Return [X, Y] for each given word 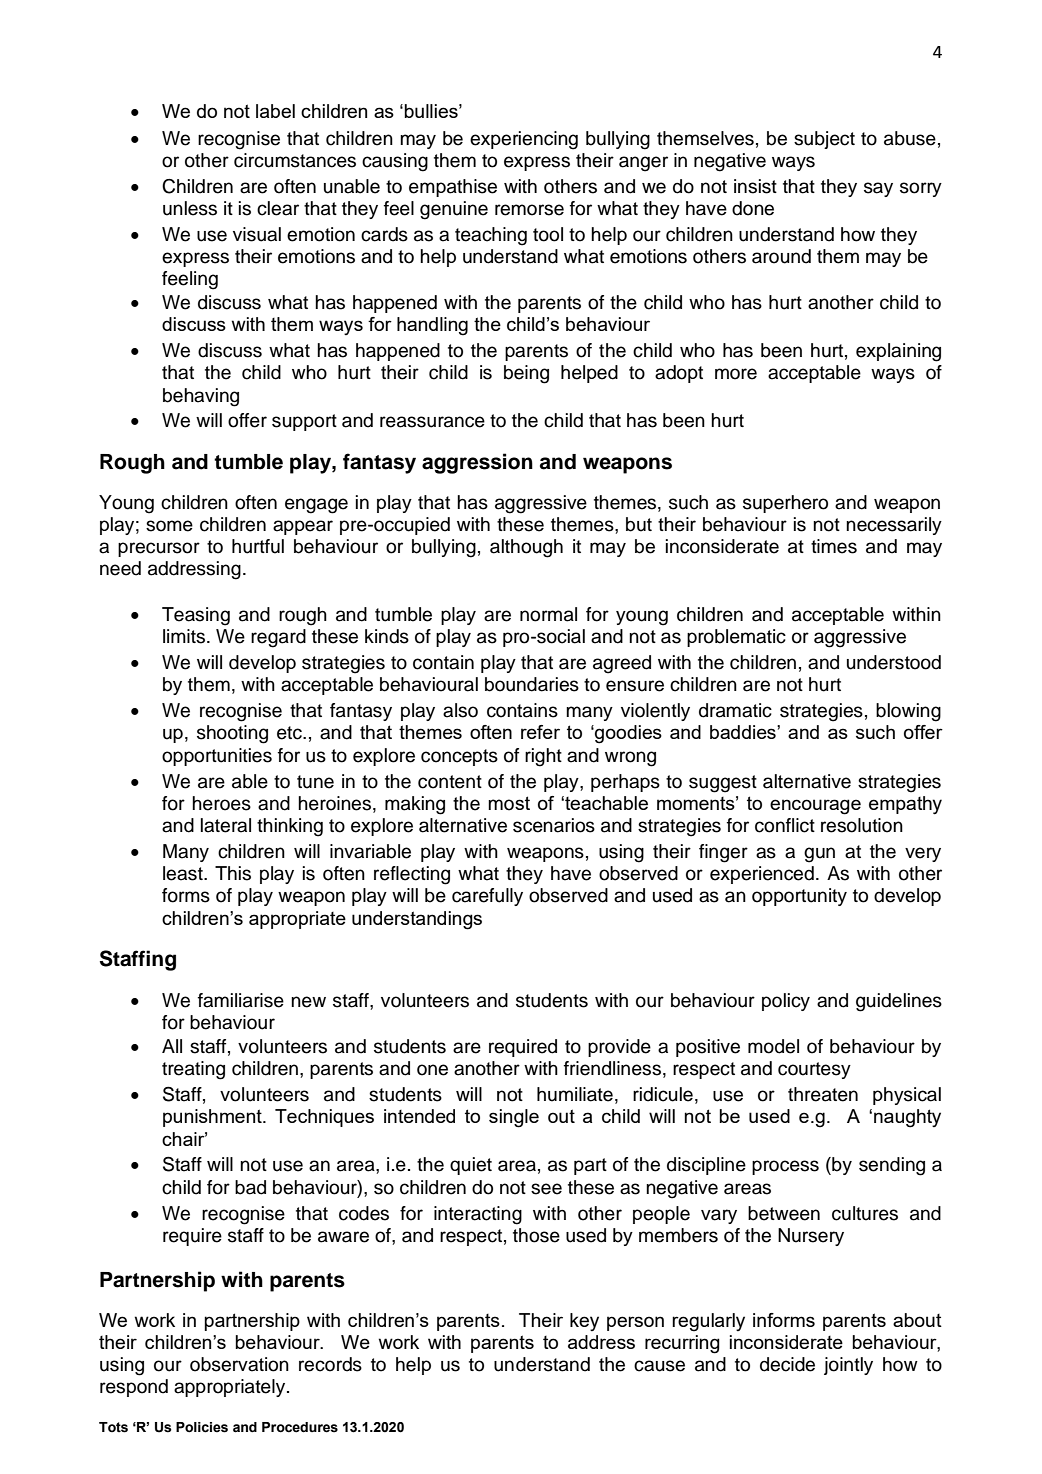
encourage [815, 807]
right [543, 757]
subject [824, 140]
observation [239, 1364]
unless [190, 208]
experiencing [524, 140]
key [584, 1322]
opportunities [217, 757]
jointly [848, 1366]
